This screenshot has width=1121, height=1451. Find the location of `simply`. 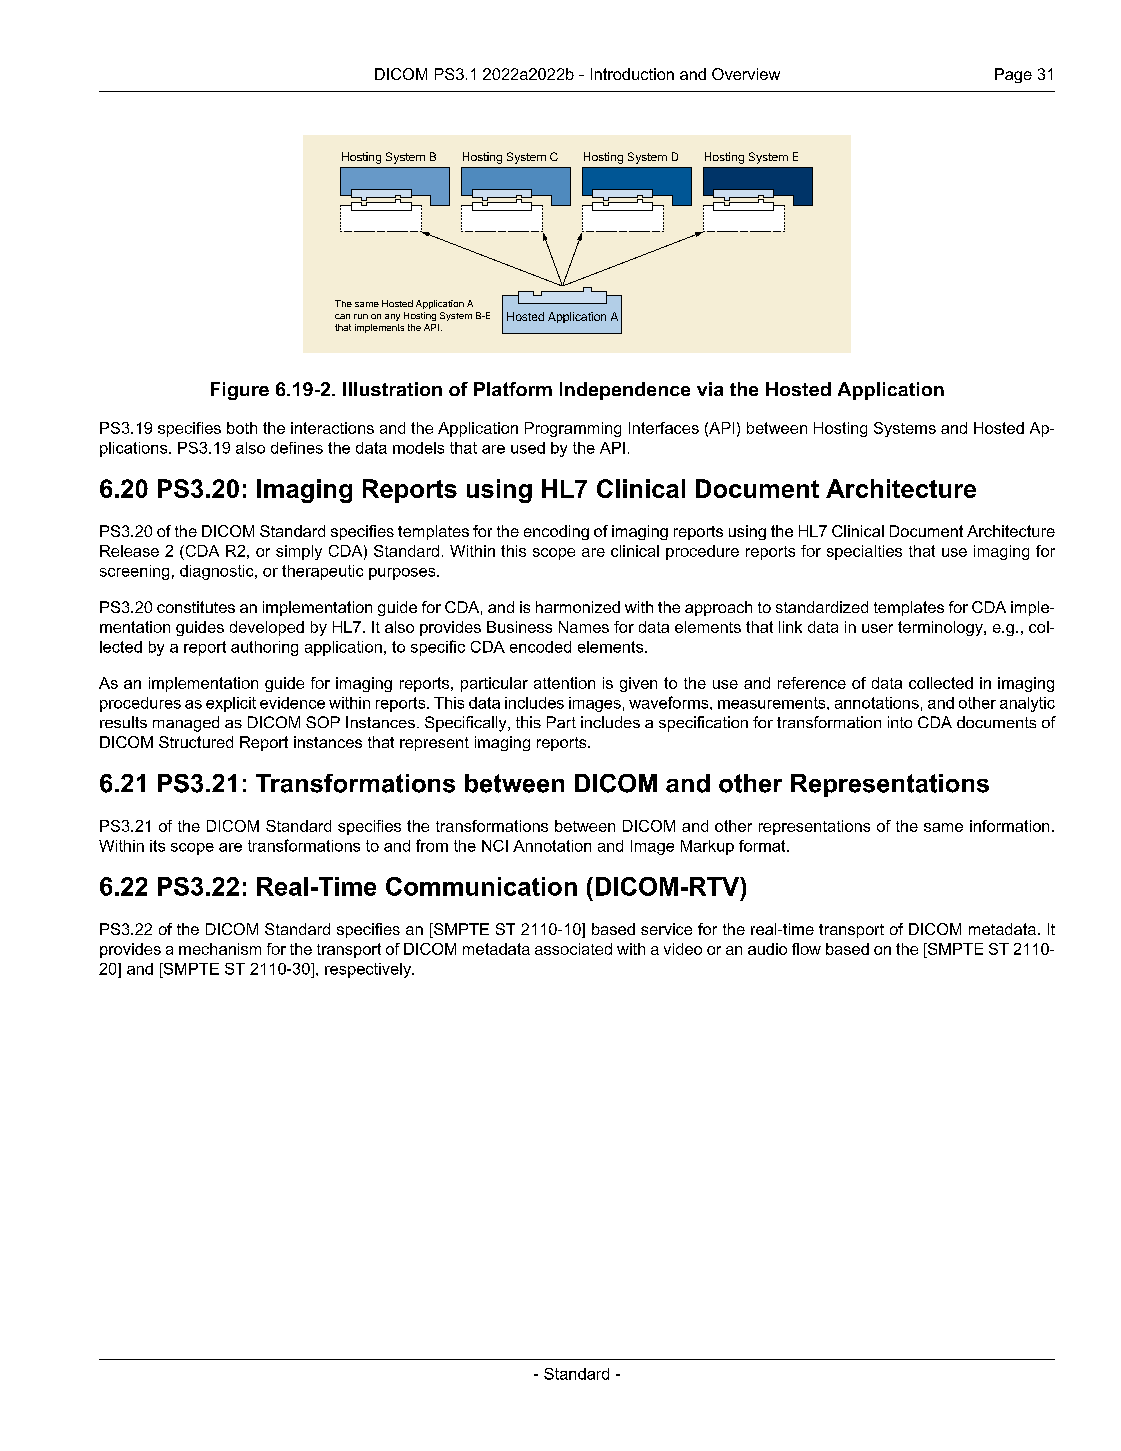

simply is located at coordinates (299, 552).
